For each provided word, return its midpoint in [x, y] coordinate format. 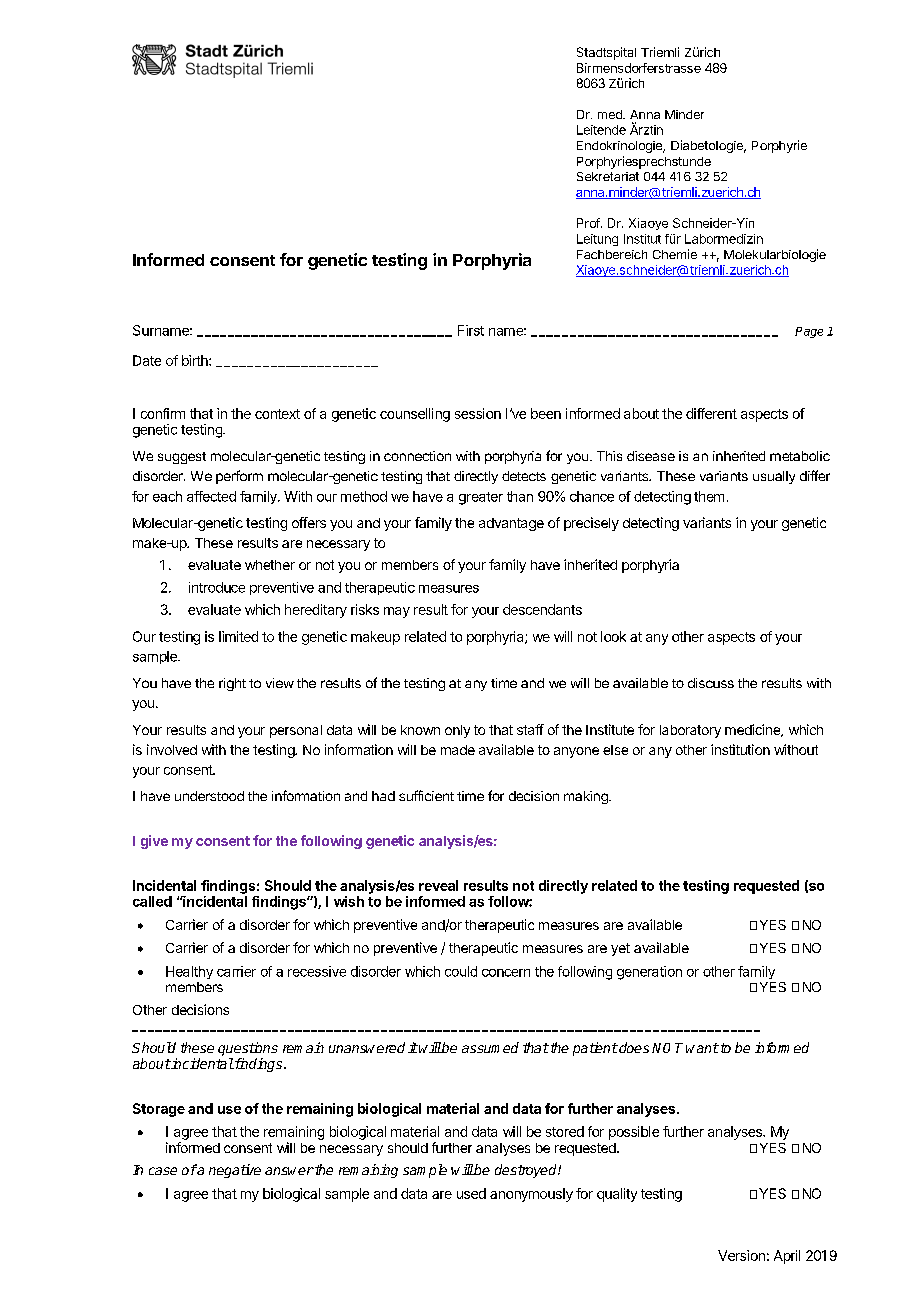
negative [235, 1171]
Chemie [675, 254]
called [152, 901]
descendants [542, 609]
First [471, 330]
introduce [217, 587]
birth [196, 360]
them [709, 496]
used [471, 1193]
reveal [438, 885]
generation [649, 973]
